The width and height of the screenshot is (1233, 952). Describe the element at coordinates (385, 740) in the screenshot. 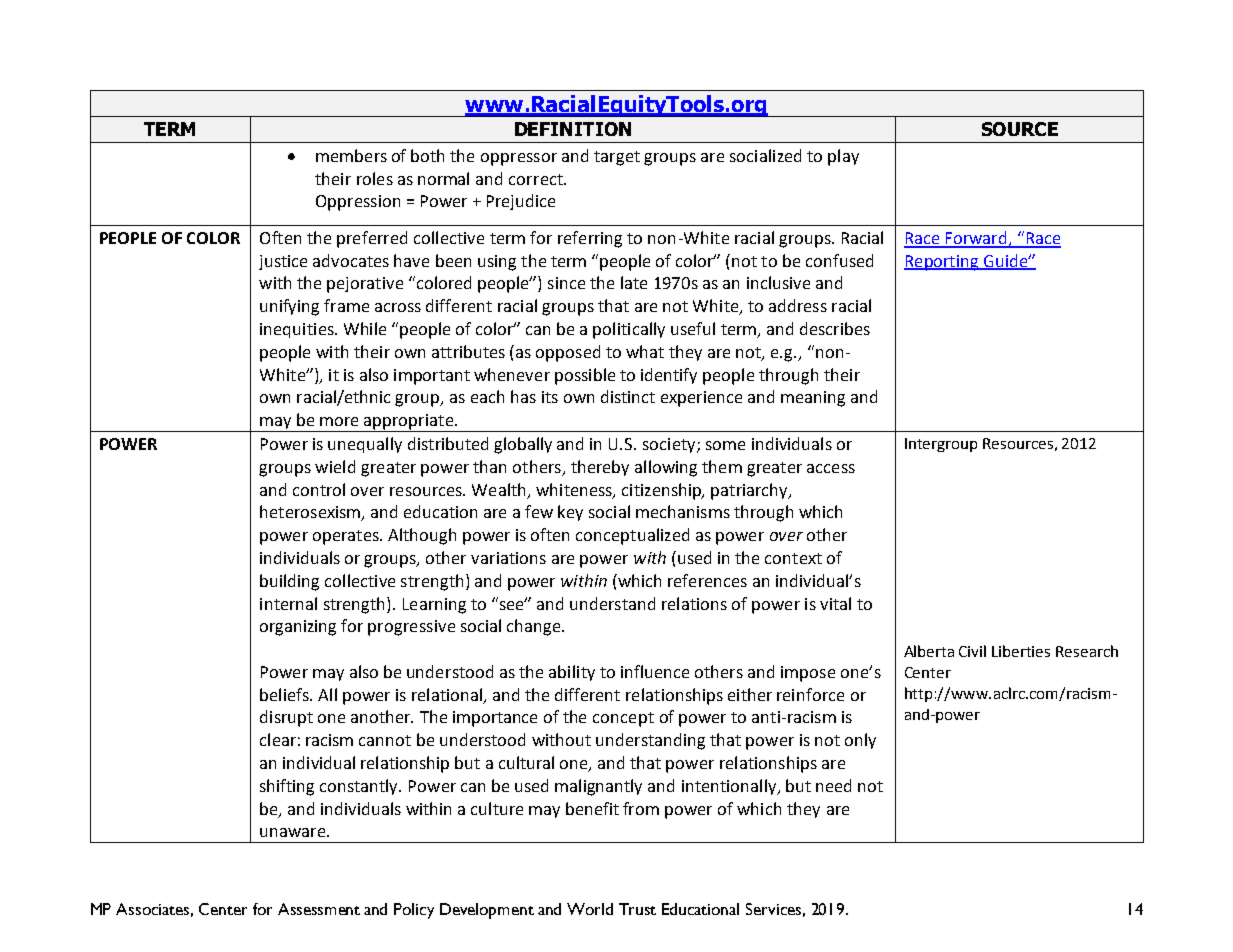

I see `cannot` at that location.
